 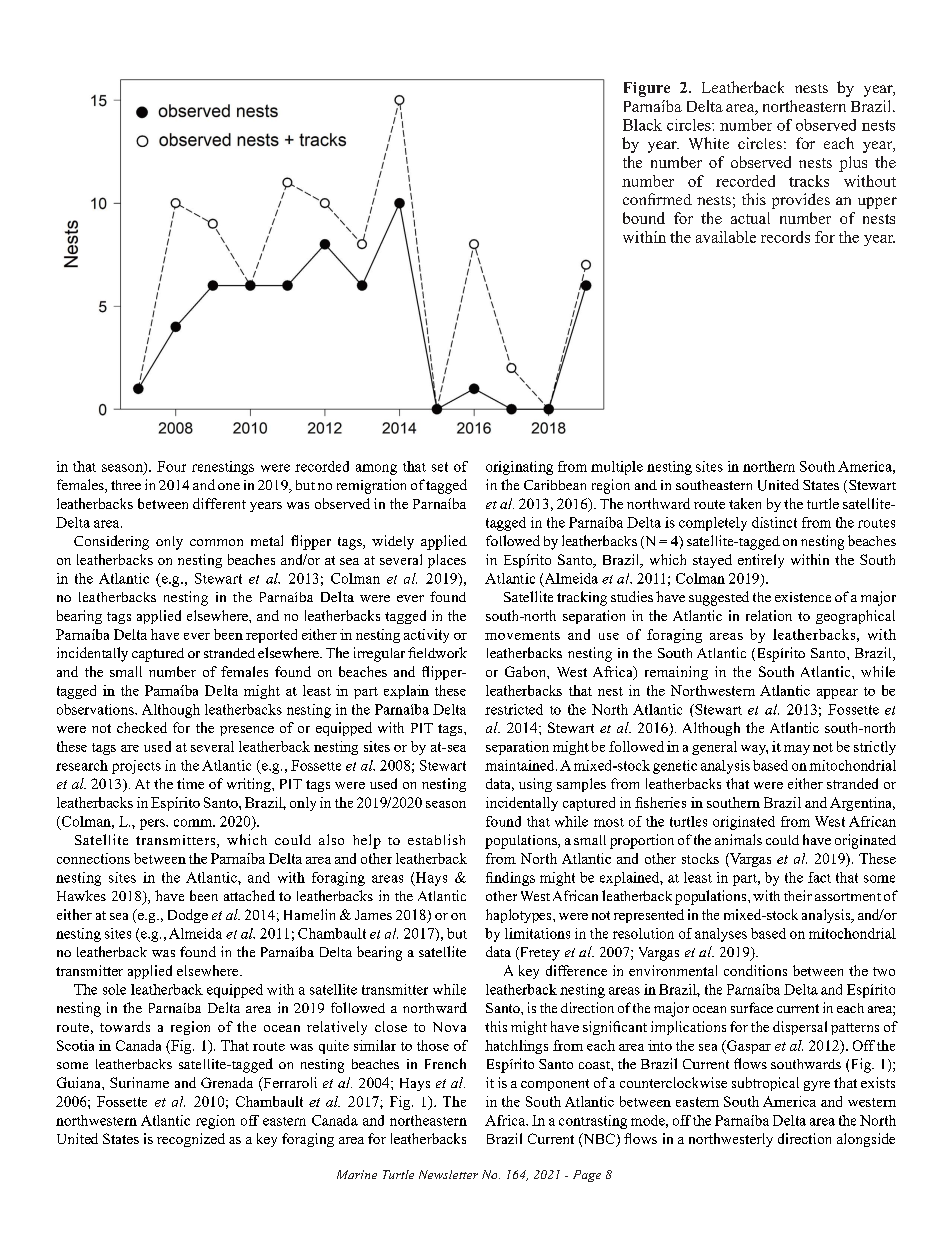 I want to click on recognized, so click(x=191, y=1140).
